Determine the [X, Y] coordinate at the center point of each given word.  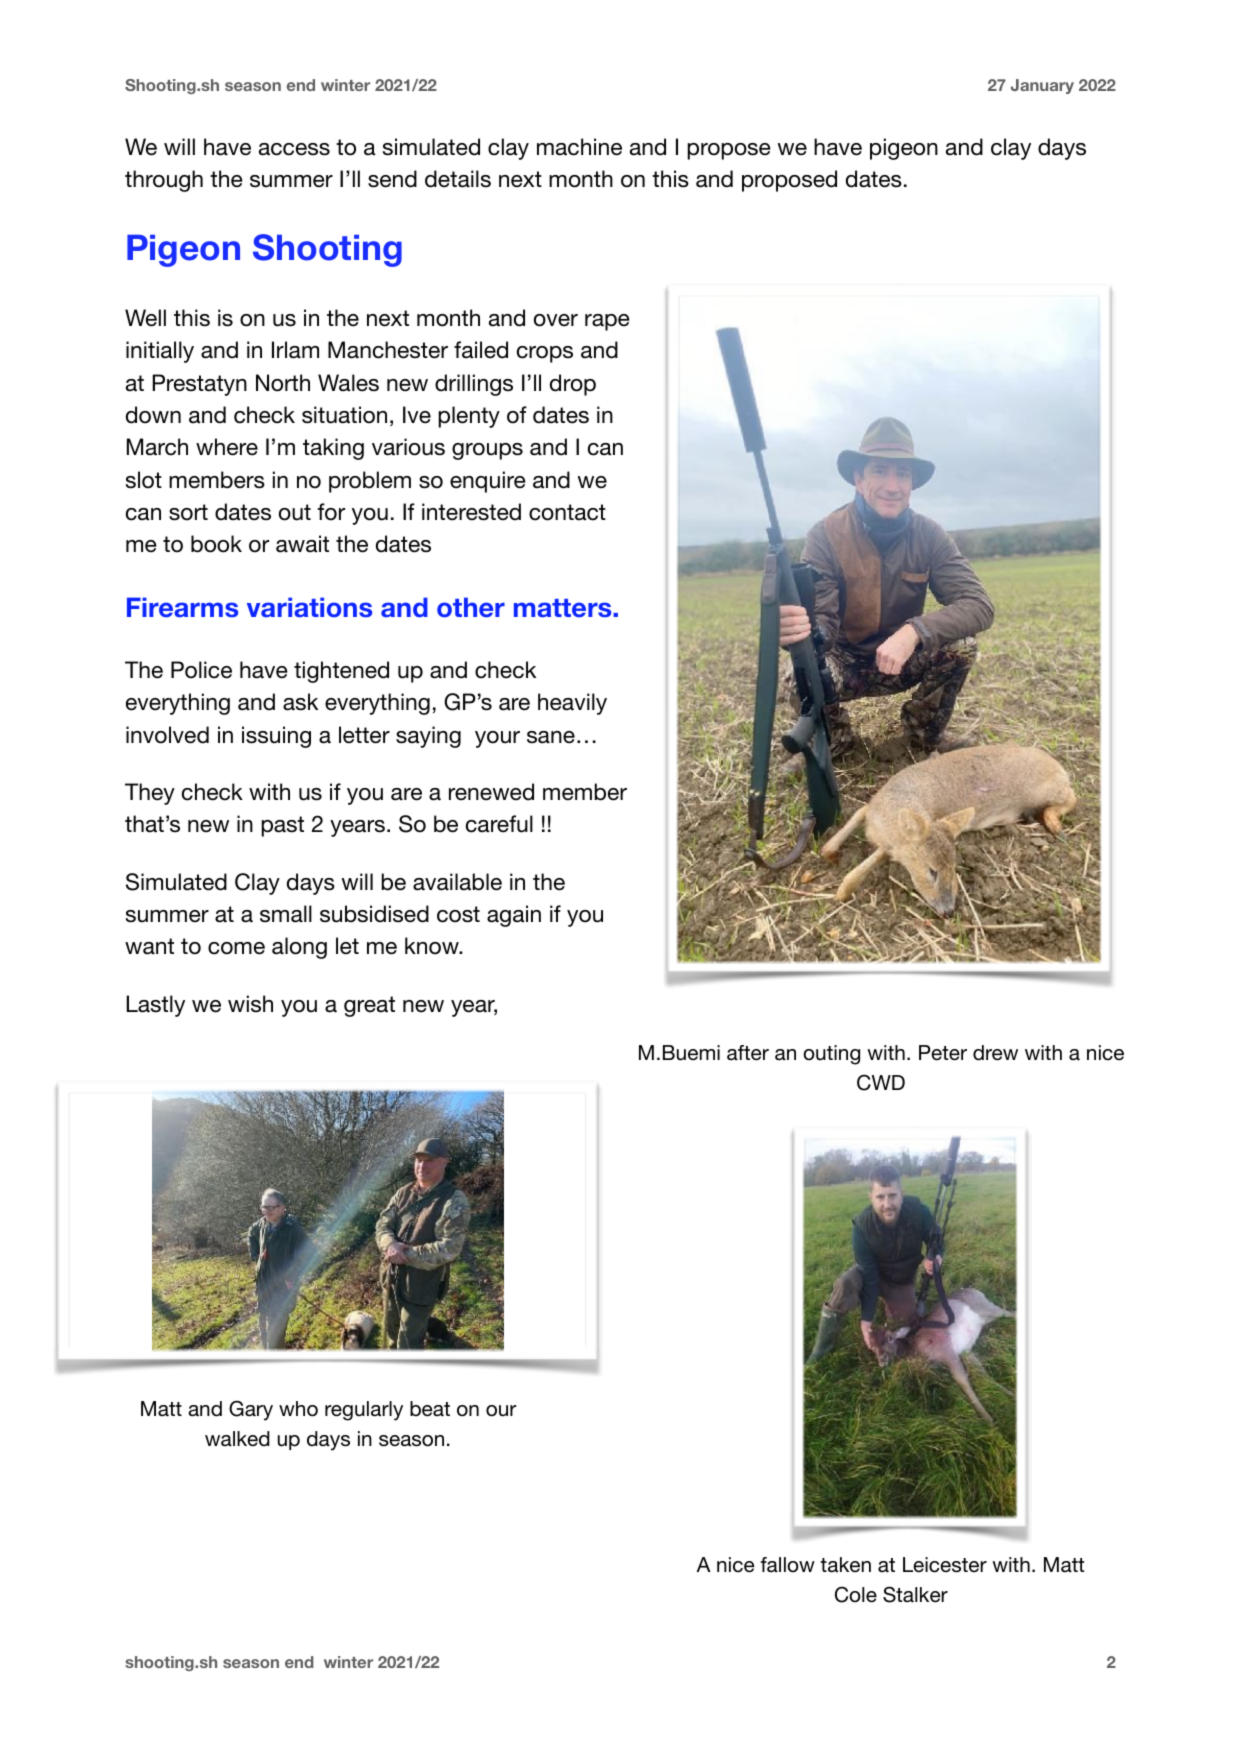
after [748, 1053]
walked [237, 1439]
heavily [572, 704]
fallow [787, 1565]
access [294, 149]
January [1042, 86]
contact [567, 512]
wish [250, 1004]
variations [309, 607]
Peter [943, 1053]
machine [579, 147]
